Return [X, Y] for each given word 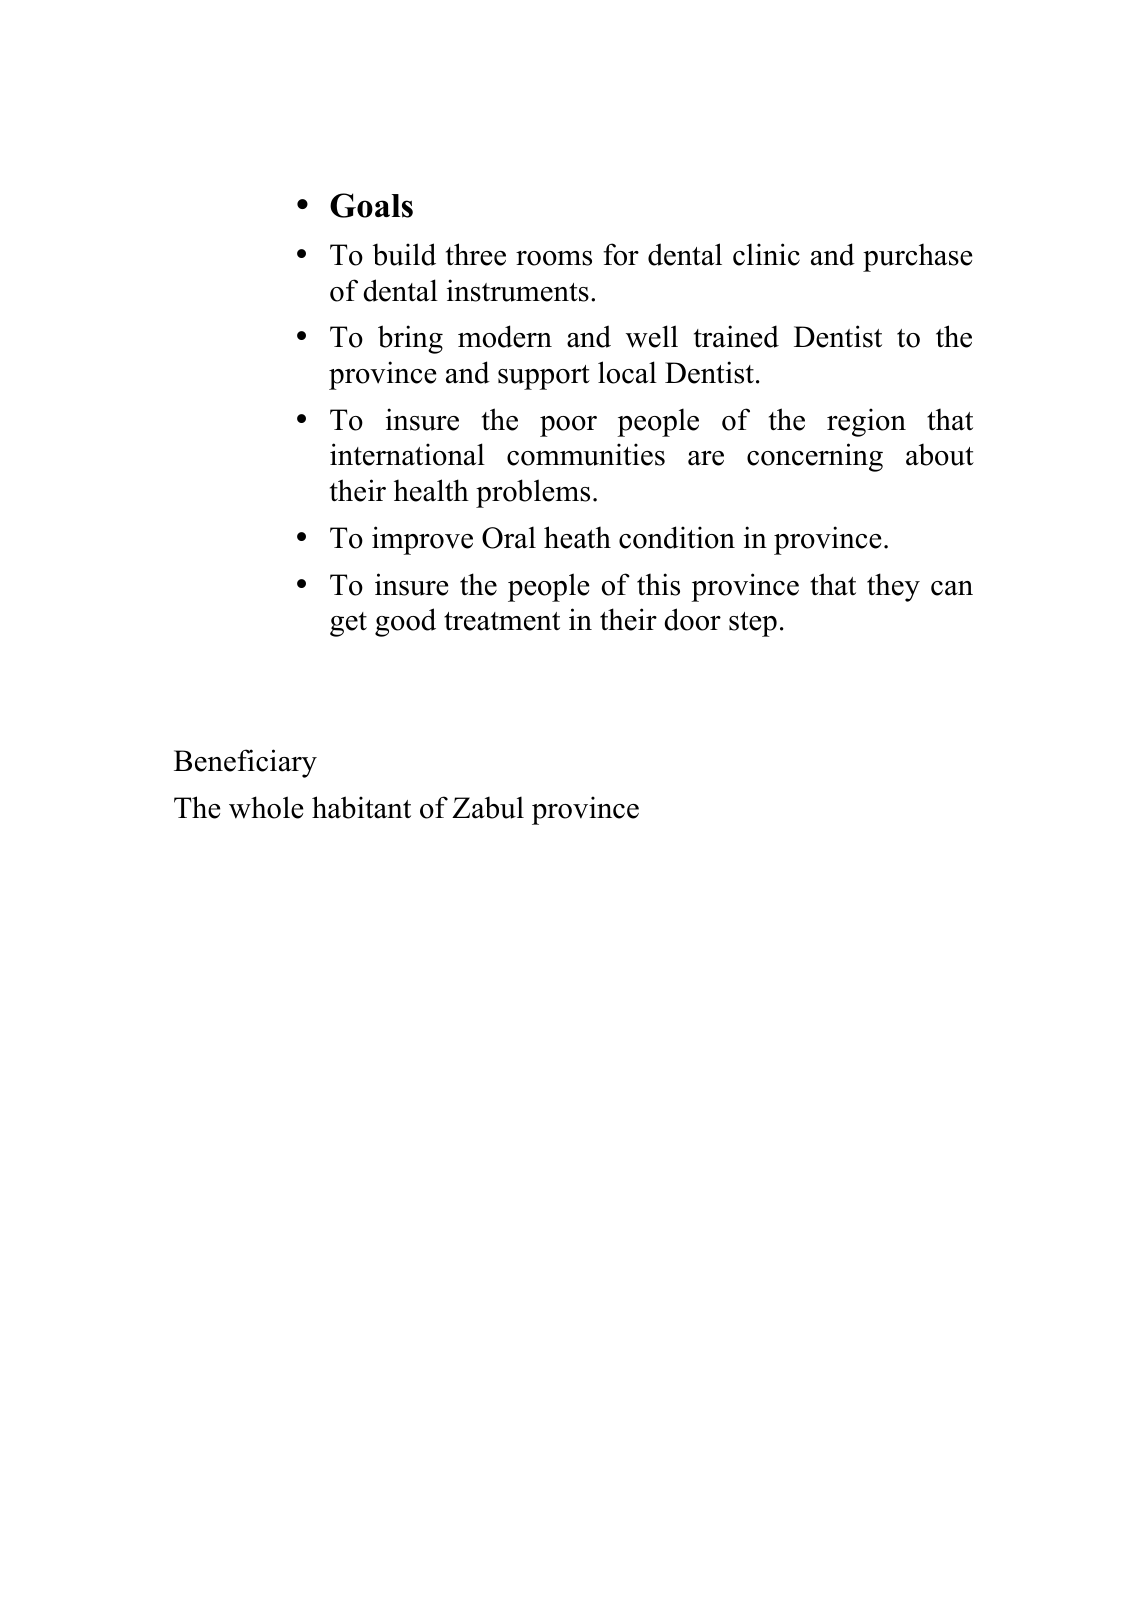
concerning [815, 457]
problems [533, 493]
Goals [371, 205]
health [431, 490]
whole [266, 807]
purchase [917, 257]
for [621, 254]
